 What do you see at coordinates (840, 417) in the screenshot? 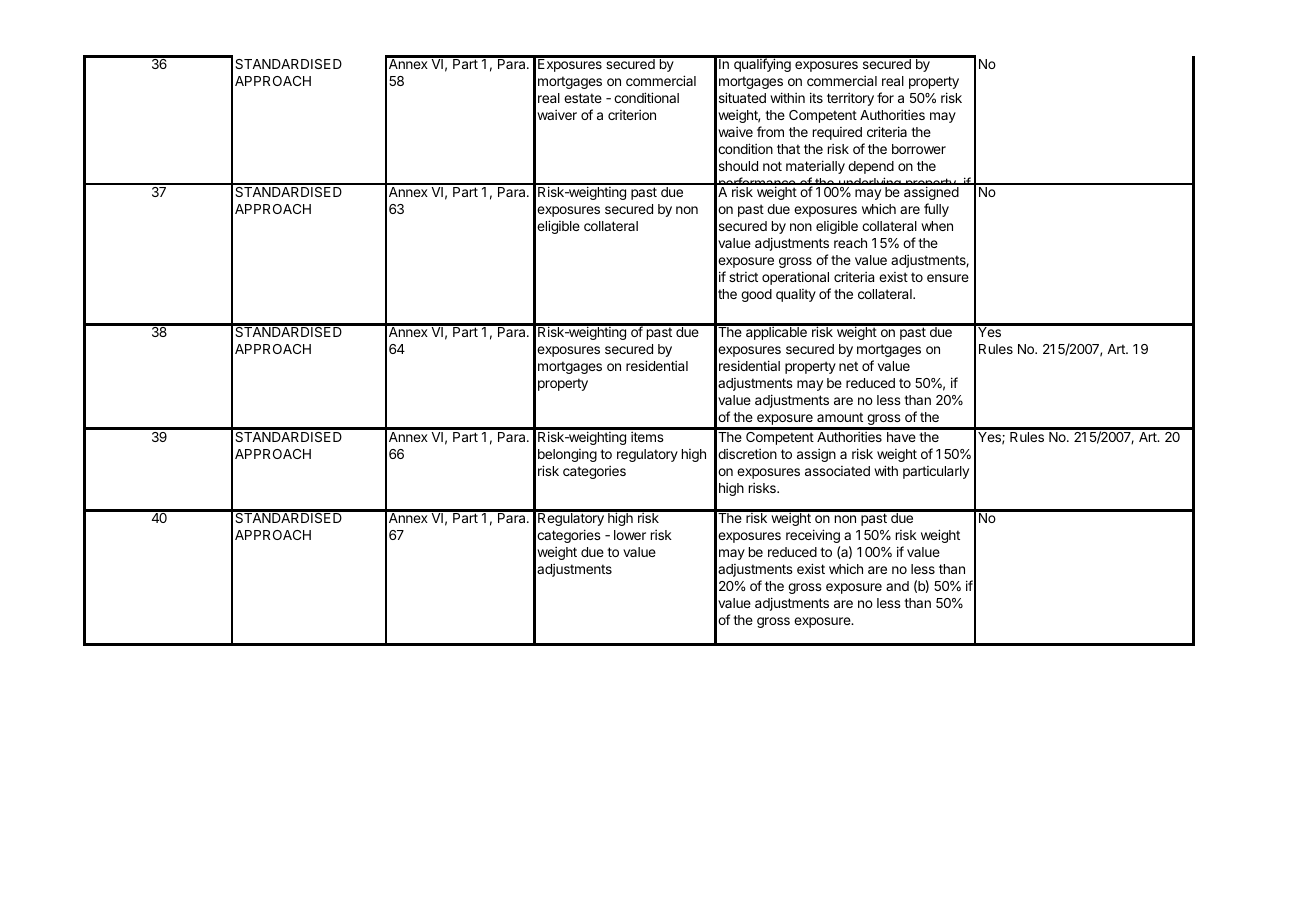
I see `amount` at bounding box center [840, 417].
